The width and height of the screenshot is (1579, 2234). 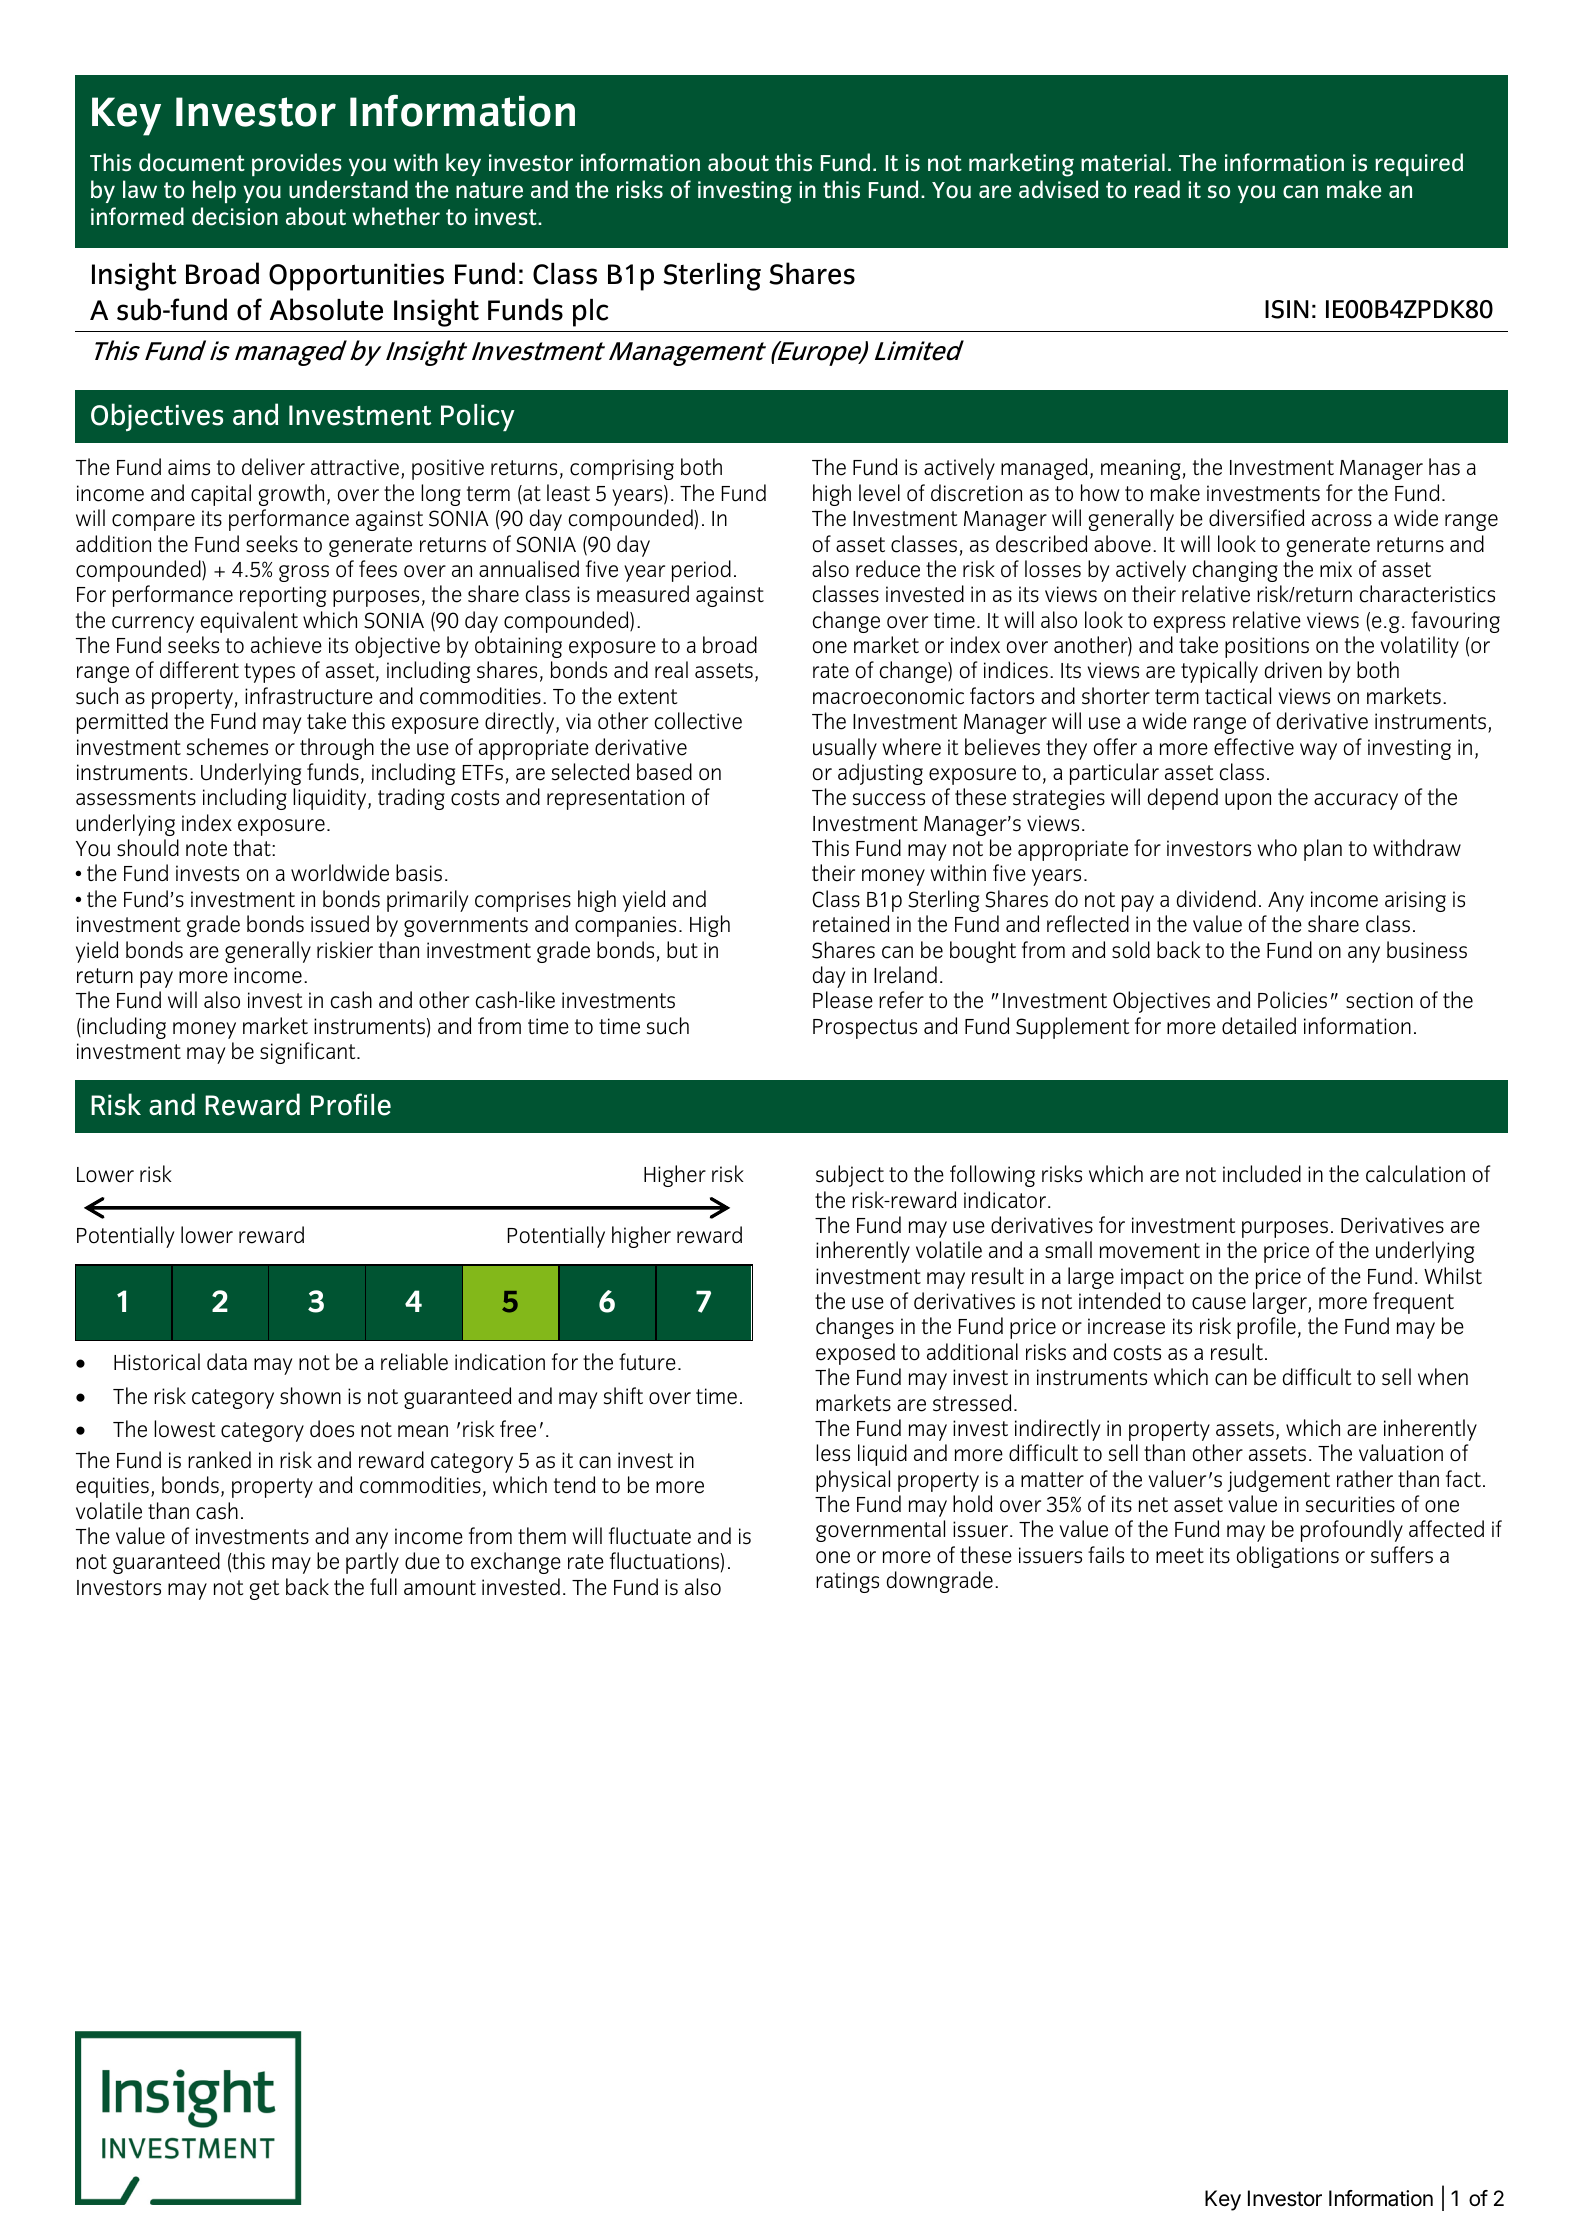 I want to click on that, so click(x=253, y=847).
